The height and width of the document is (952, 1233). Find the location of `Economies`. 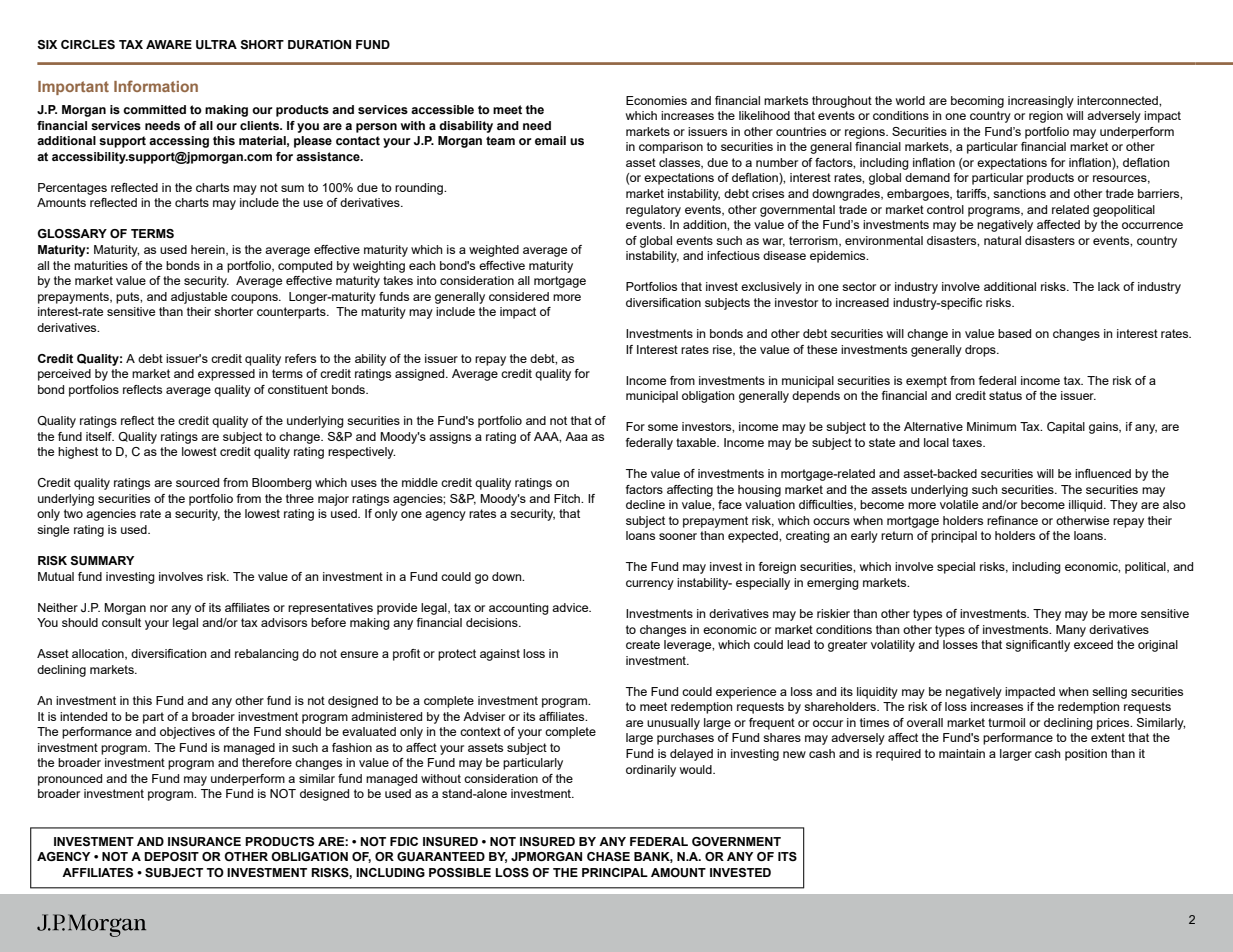

Economies is located at coordinates (656, 100).
